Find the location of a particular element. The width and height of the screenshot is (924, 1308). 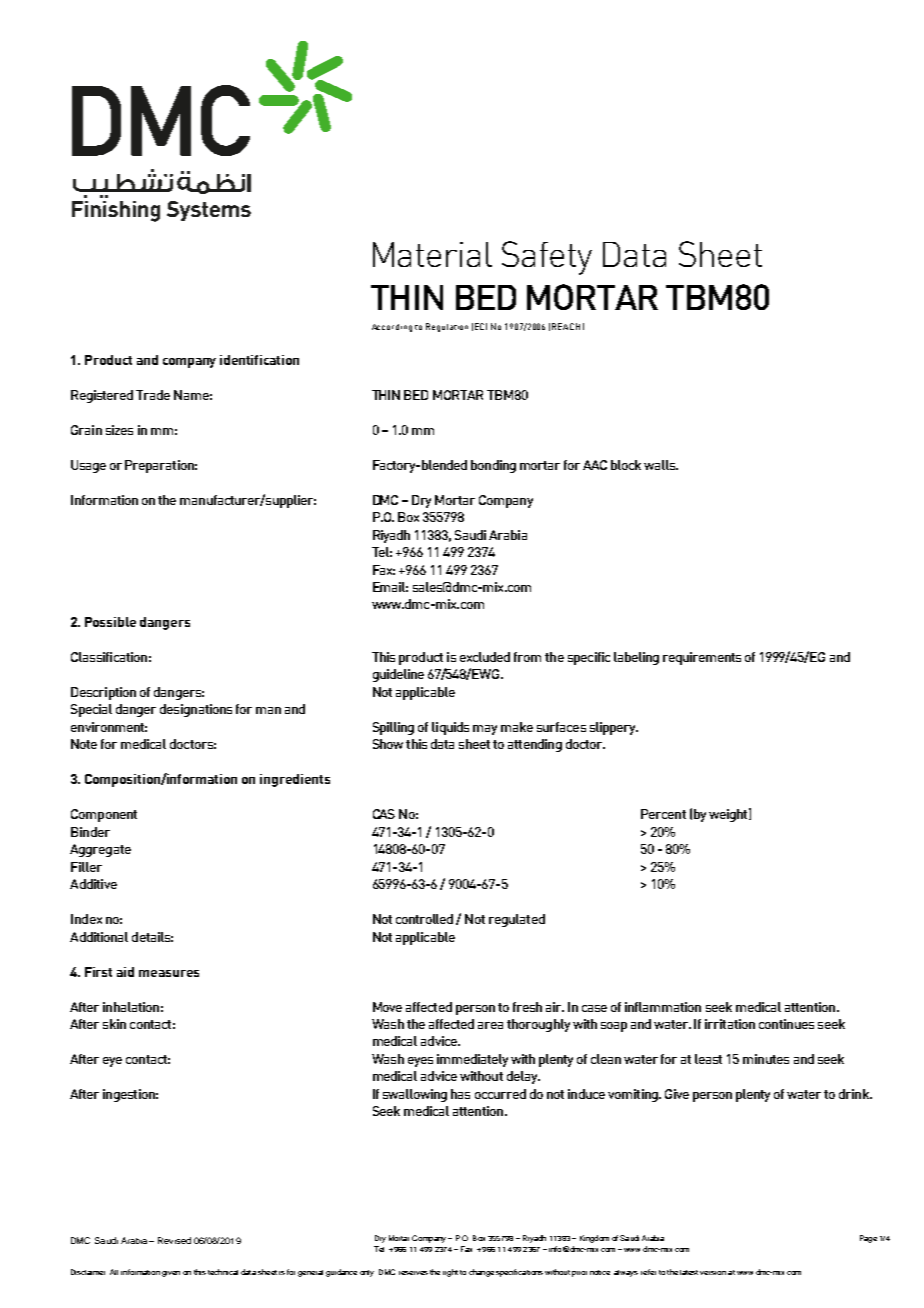

Material is located at coordinates (432, 254).
